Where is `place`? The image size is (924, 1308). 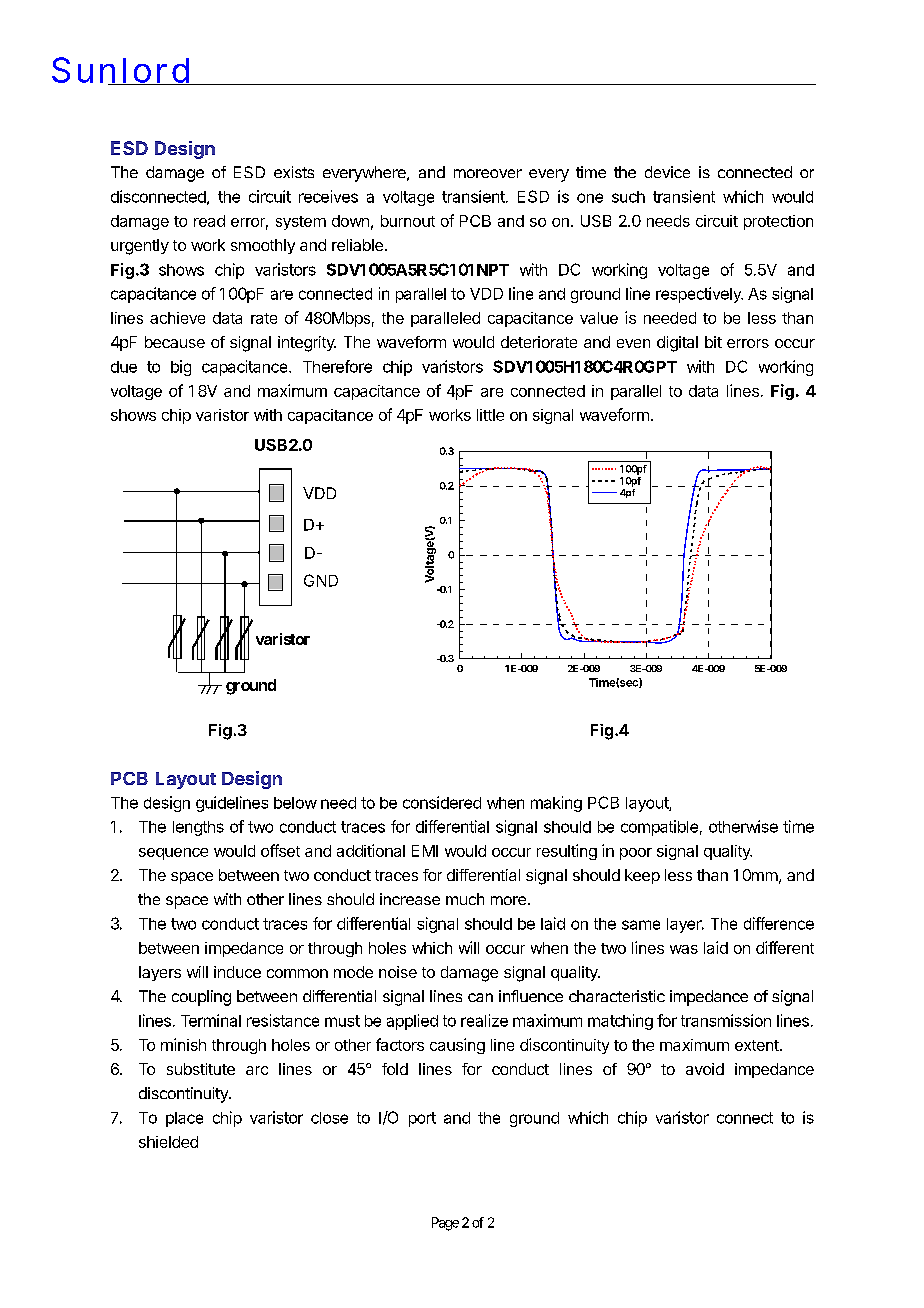 place is located at coordinates (184, 1119).
